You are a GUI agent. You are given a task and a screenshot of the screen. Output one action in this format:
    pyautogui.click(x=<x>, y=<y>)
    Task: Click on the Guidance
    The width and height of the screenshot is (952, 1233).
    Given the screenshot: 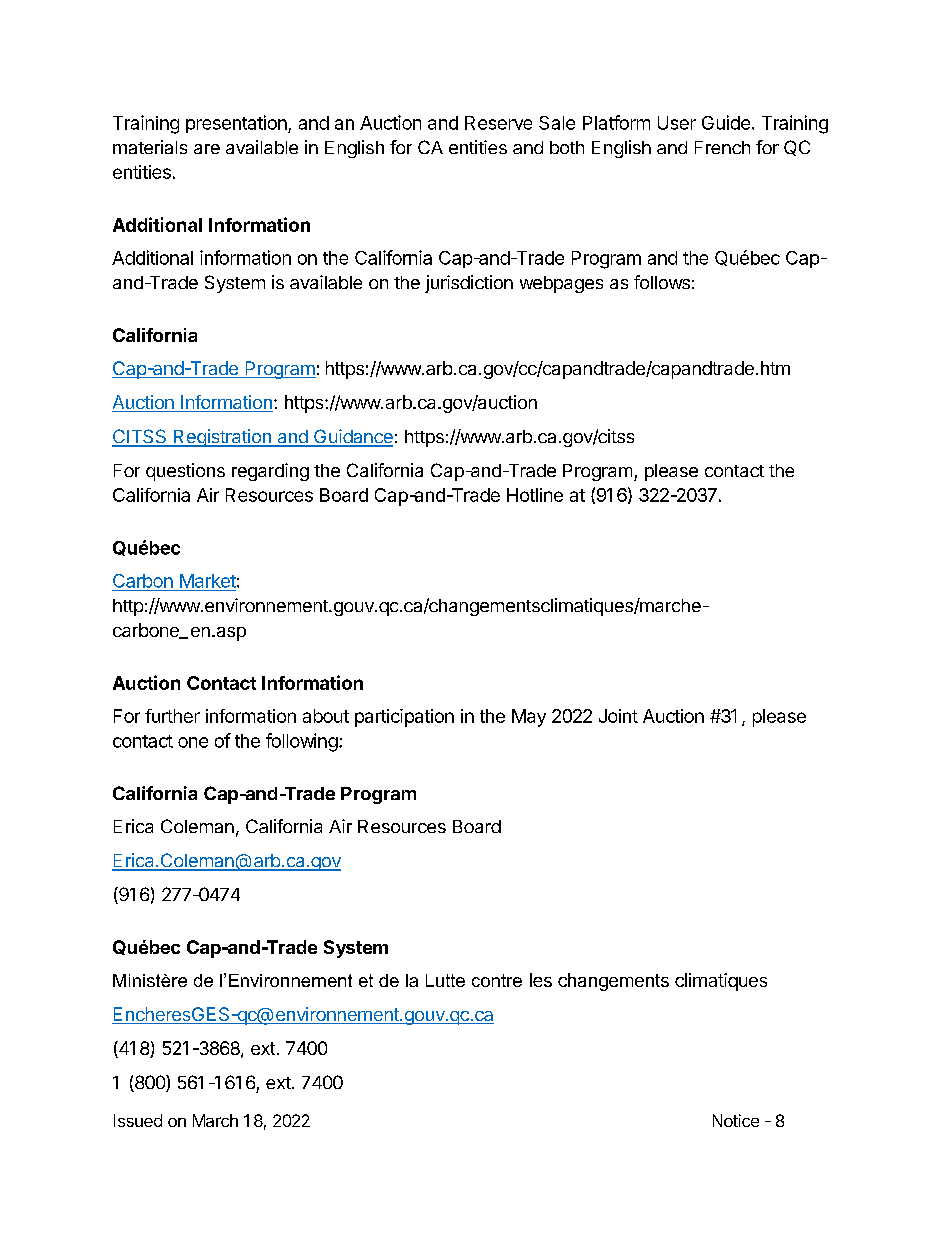 What is the action you would take?
    pyautogui.click(x=352, y=437)
